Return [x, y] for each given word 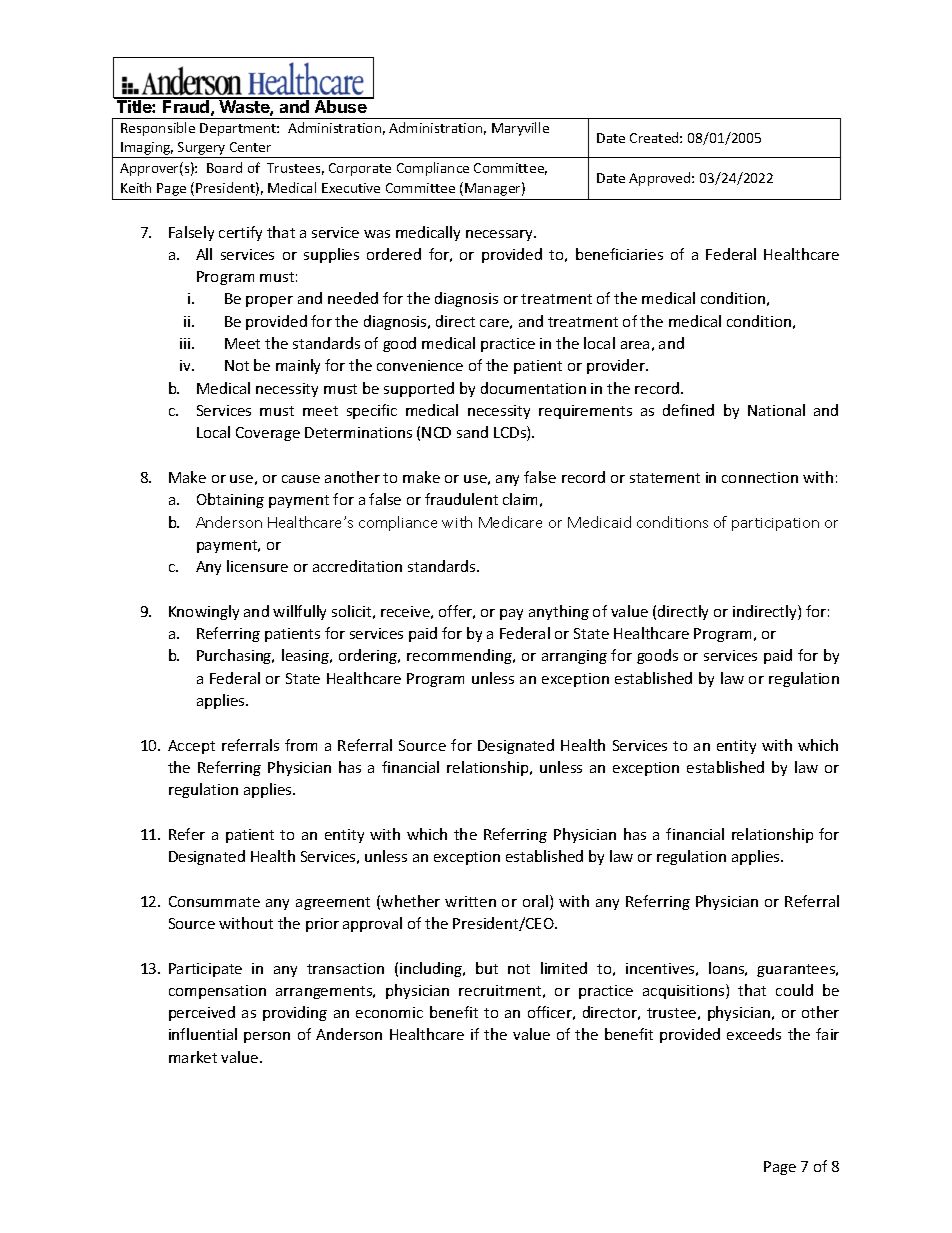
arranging [574, 657]
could [794, 990]
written [470, 901]
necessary [501, 235]
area [635, 345]
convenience [420, 365]
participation [775, 524]
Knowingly [204, 612]
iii [186, 343]
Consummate [214, 901]
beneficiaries [619, 254]
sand [472, 432]
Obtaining [230, 500]
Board [224, 167]
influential [203, 1034]
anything [559, 612]
